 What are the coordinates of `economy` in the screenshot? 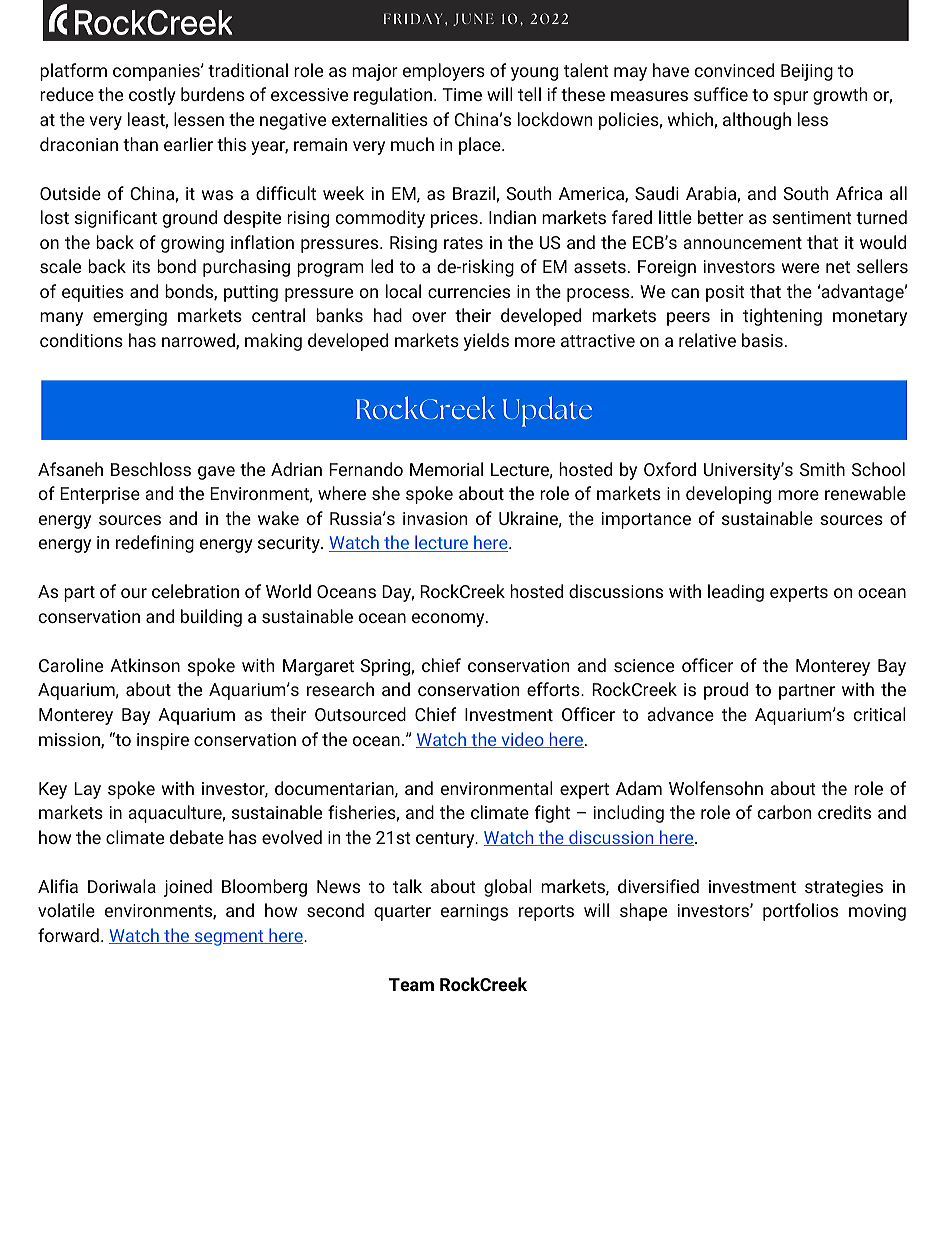 It's located at (449, 620).
